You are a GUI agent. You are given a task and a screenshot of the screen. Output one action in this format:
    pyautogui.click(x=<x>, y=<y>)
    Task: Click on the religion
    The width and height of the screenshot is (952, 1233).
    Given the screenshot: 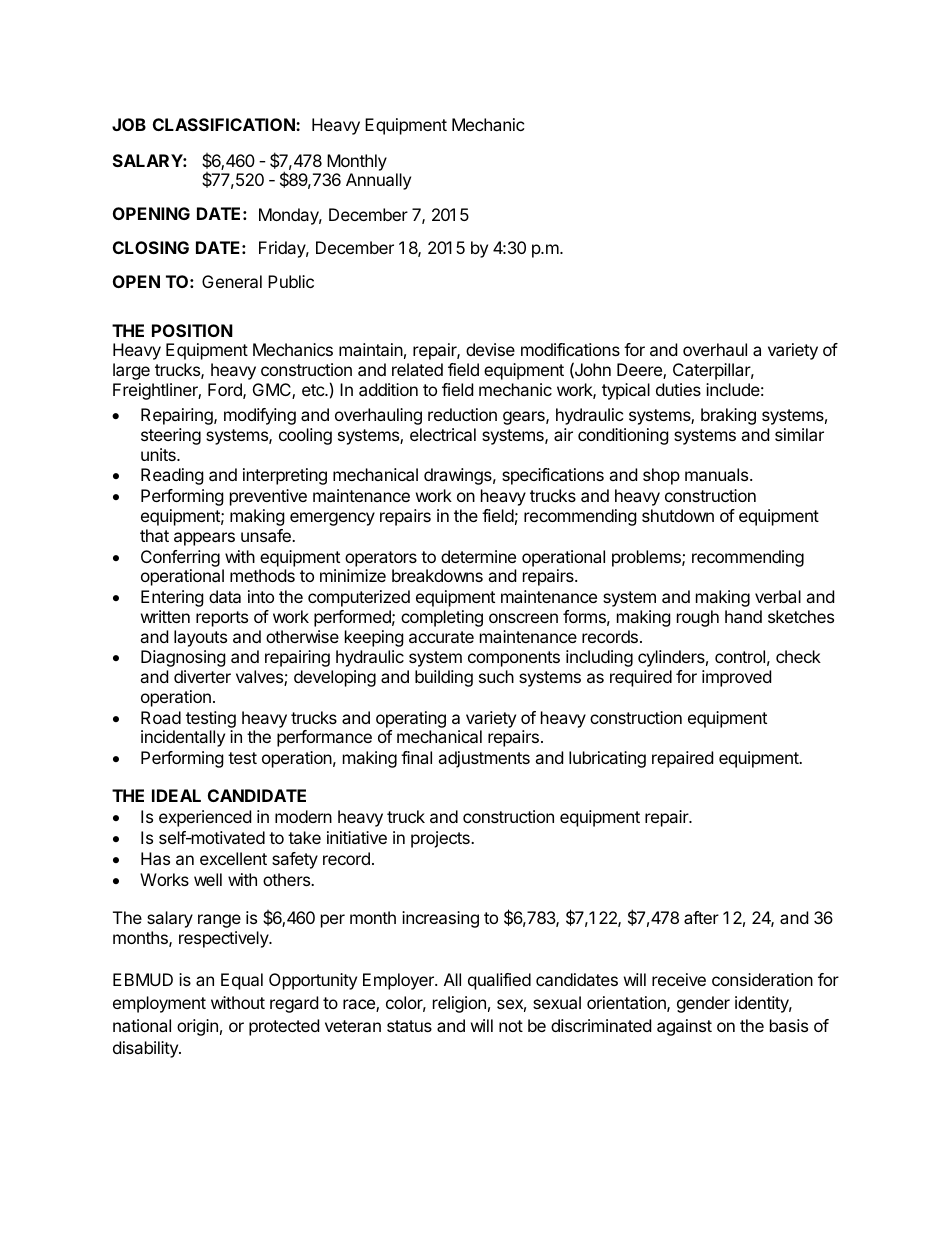 What is the action you would take?
    pyautogui.click(x=459, y=1004)
